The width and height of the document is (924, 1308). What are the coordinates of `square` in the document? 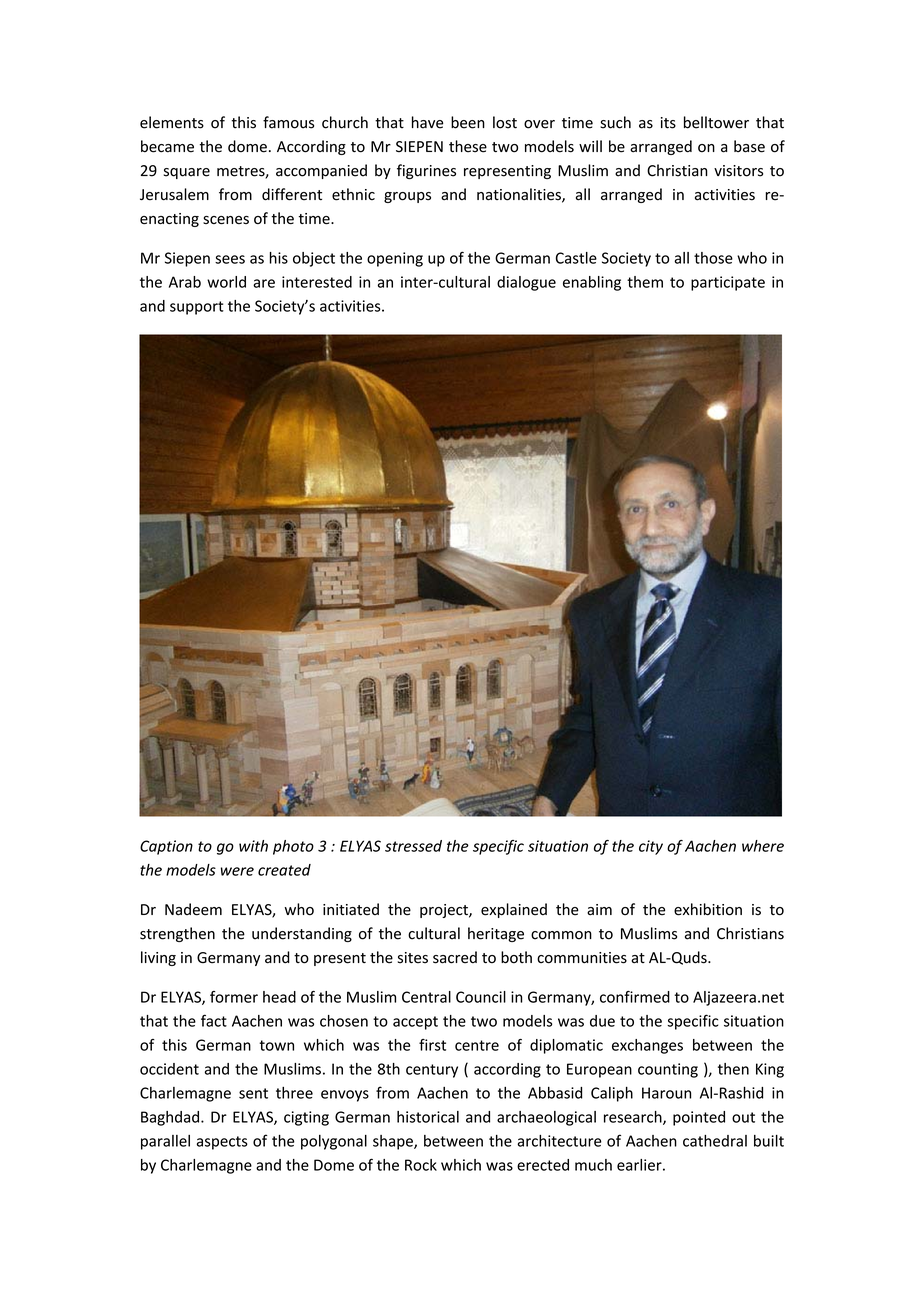 It's located at (187, 173).
